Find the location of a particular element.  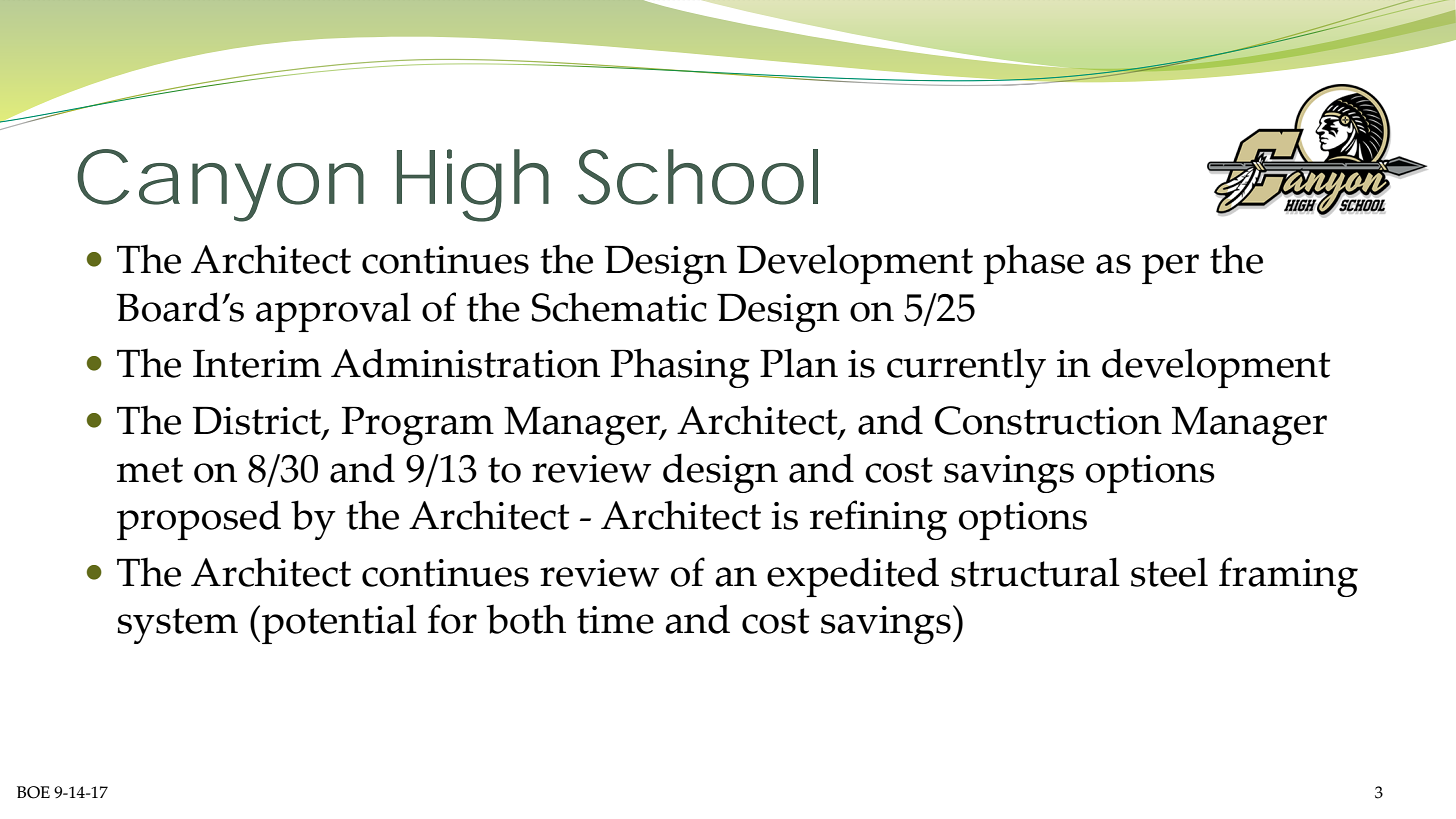

High is located at coordinates (473, 185).
